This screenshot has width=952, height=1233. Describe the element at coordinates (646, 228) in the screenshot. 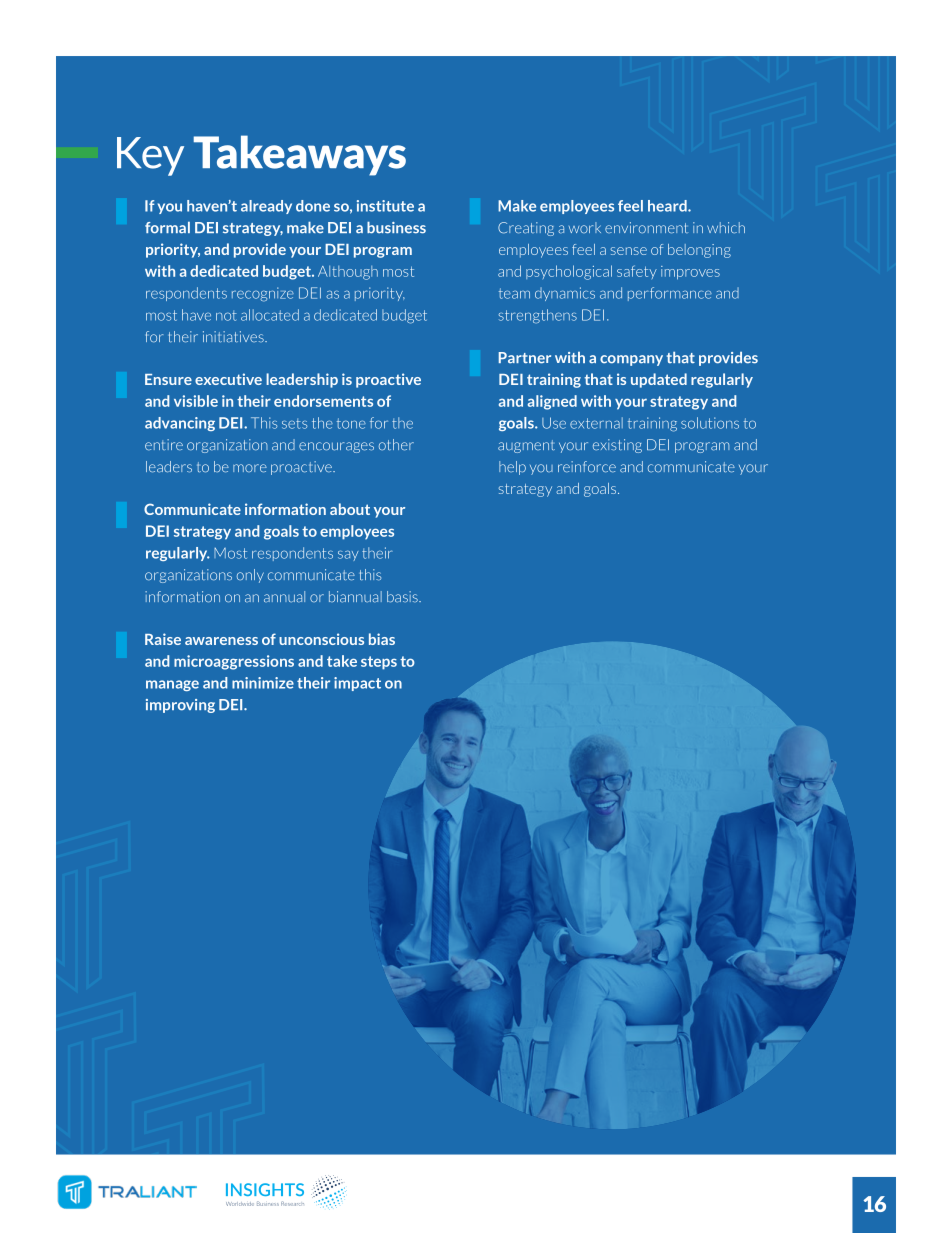

I see `environment` at that location.
